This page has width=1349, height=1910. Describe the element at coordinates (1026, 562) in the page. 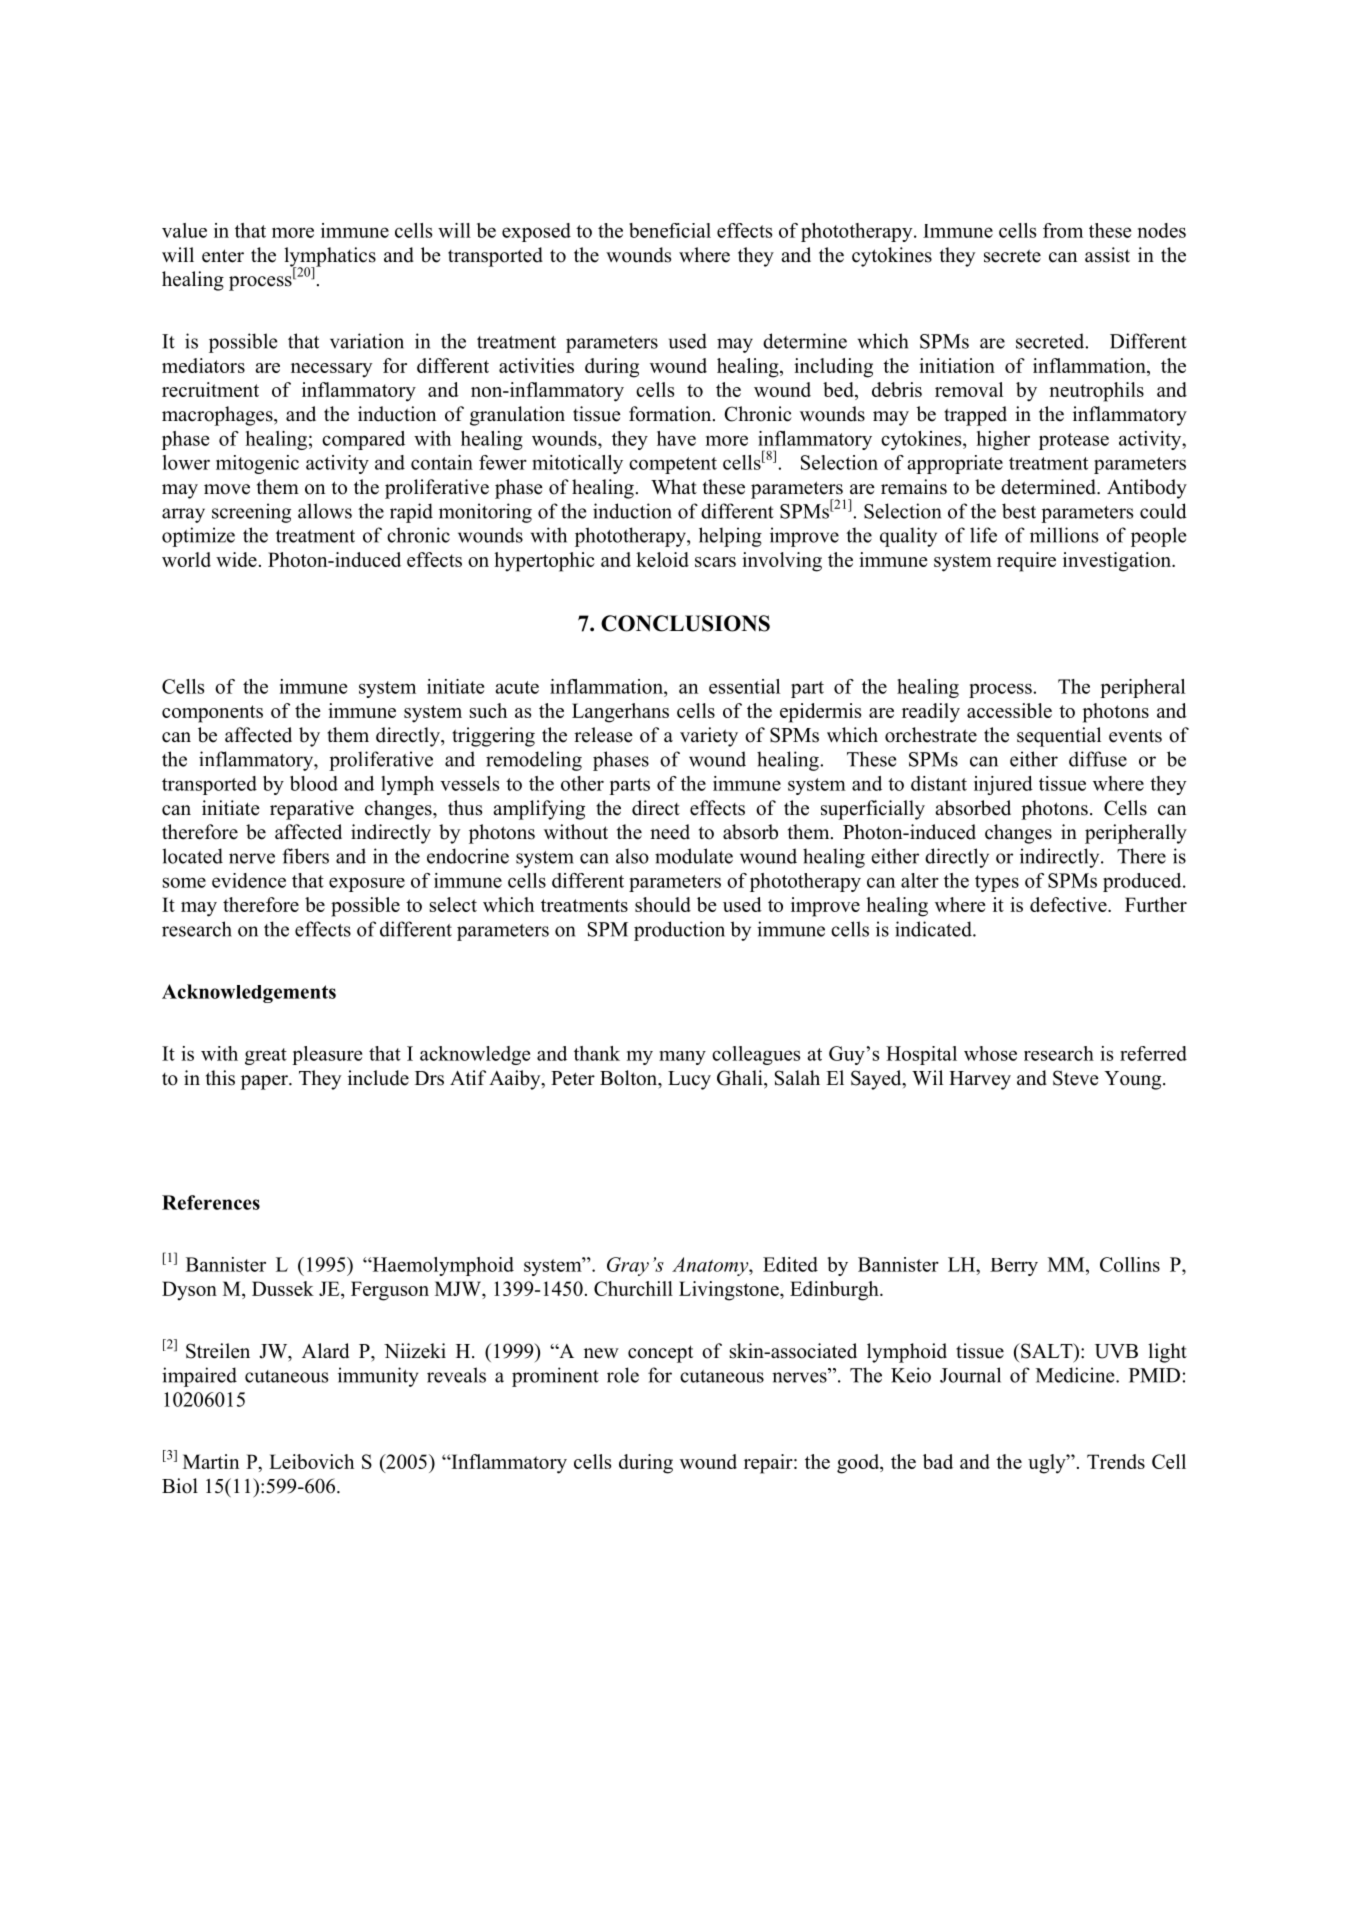

I see `require` at that location.
